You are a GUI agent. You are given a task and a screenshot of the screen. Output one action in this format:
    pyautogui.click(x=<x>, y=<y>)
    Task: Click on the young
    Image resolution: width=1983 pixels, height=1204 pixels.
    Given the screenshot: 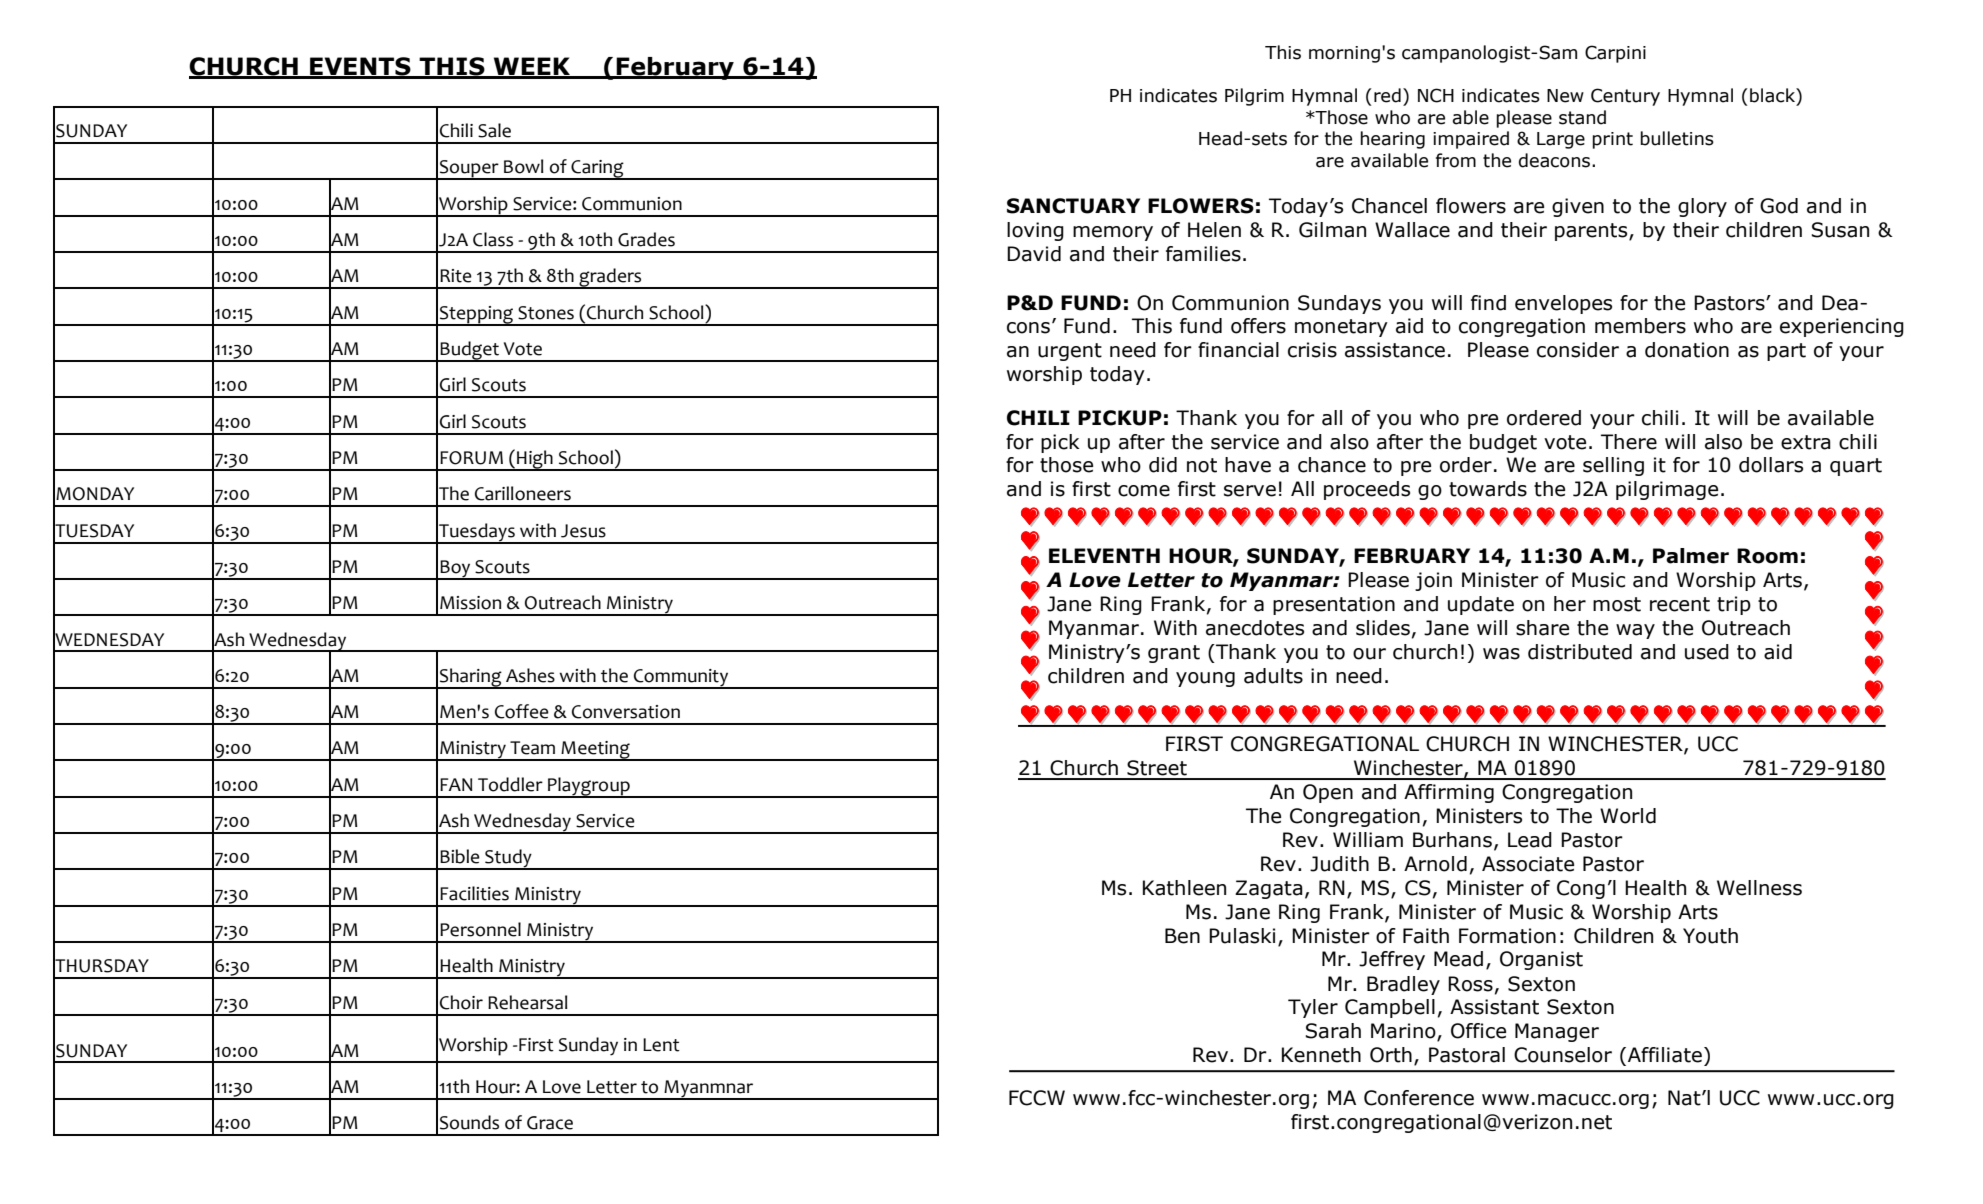 What is the action you would take?
    pyautogui.click(x=1205, y=679)
